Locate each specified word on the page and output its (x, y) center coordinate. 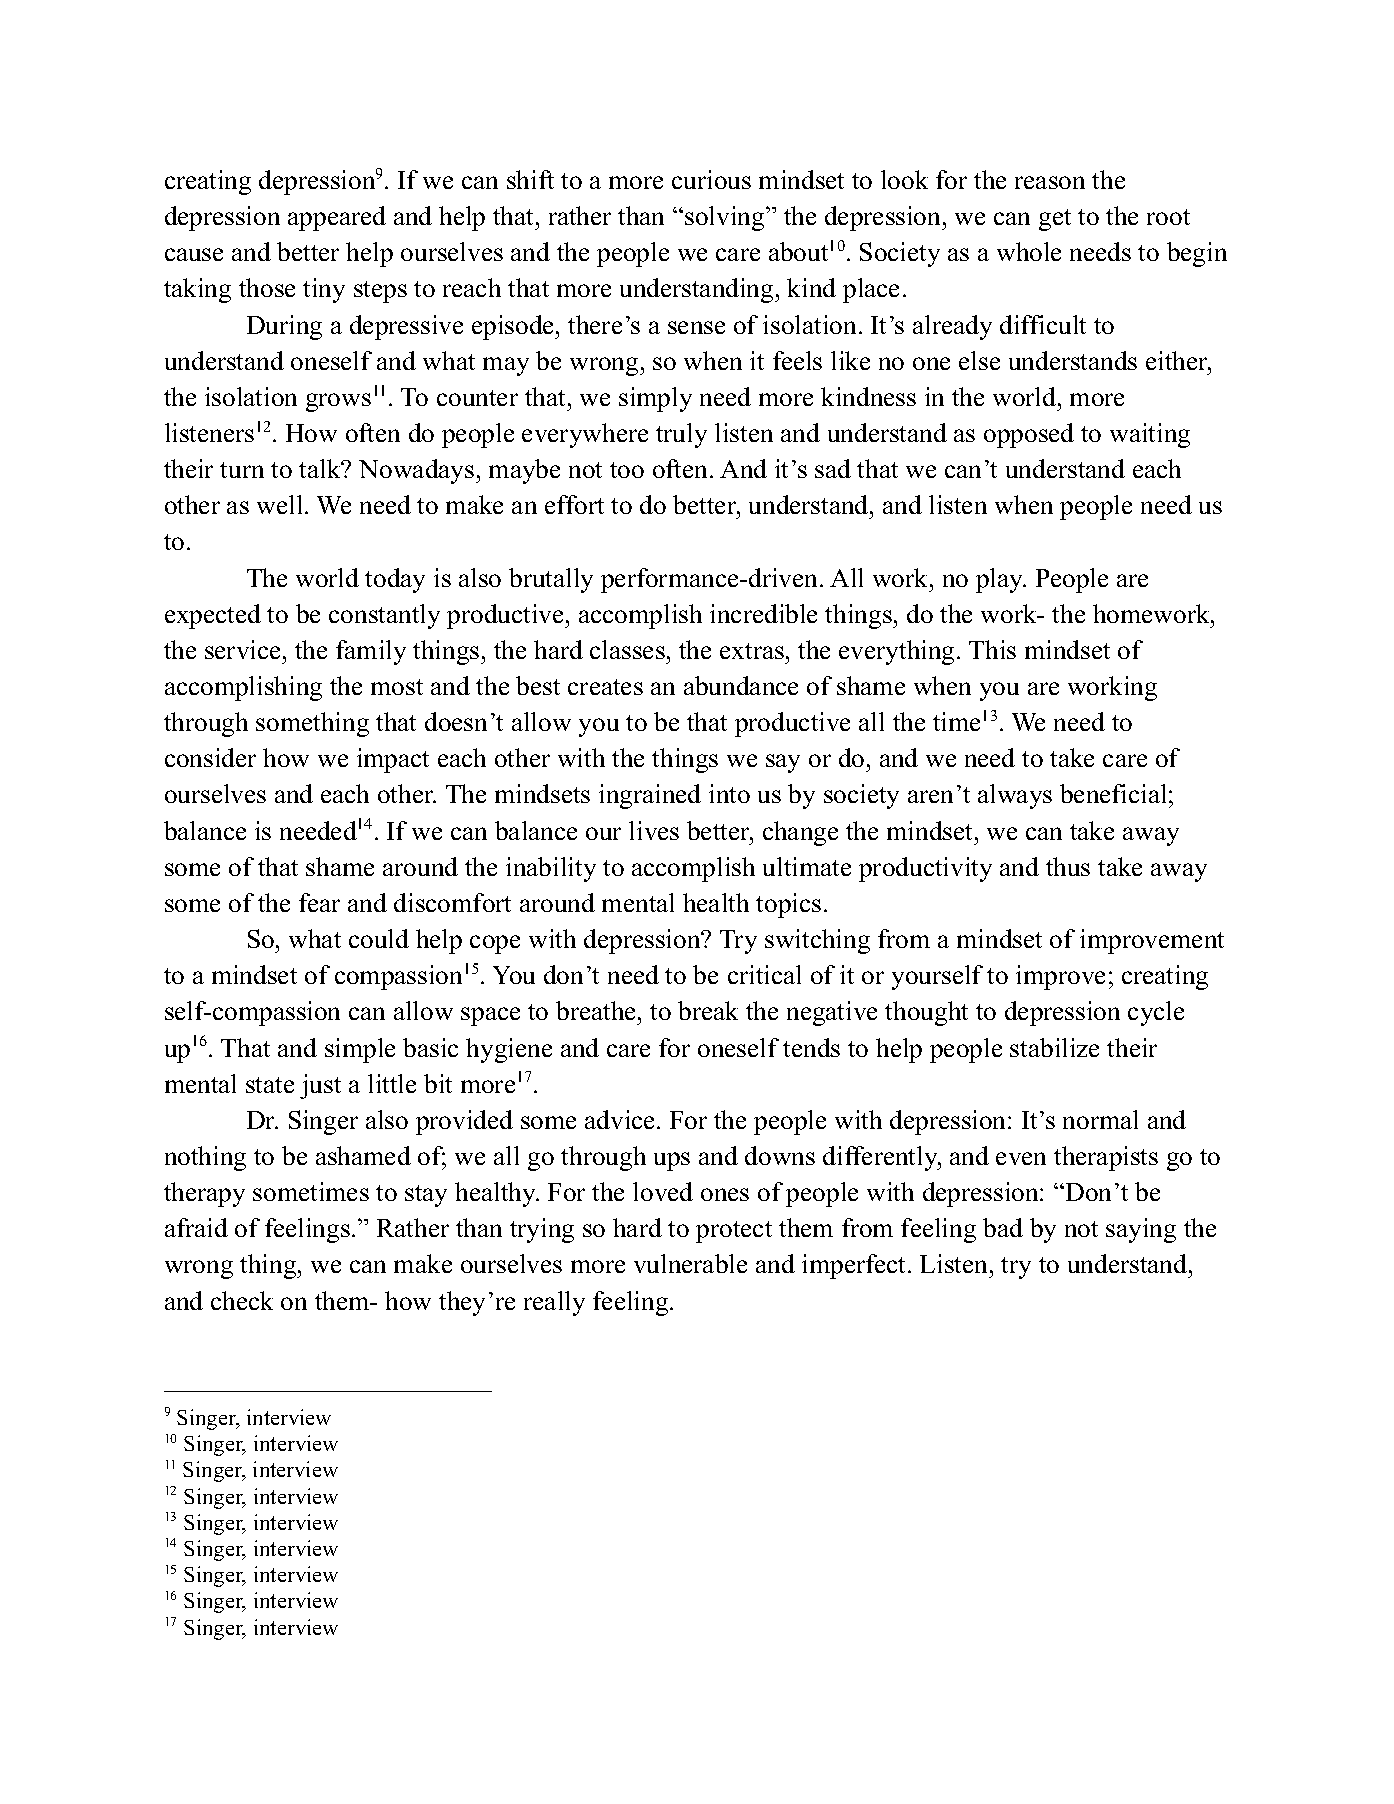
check (242, 1300)
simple (360, 1050)
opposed (1029, 435)
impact (393, 760)
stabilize (1054, 1047)
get (1055, 220)
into (729, 793)
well (279, 504)
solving (726, 218)
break (708, 1010)
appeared (337, 218)
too (627, 470)
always (1015, 796)
